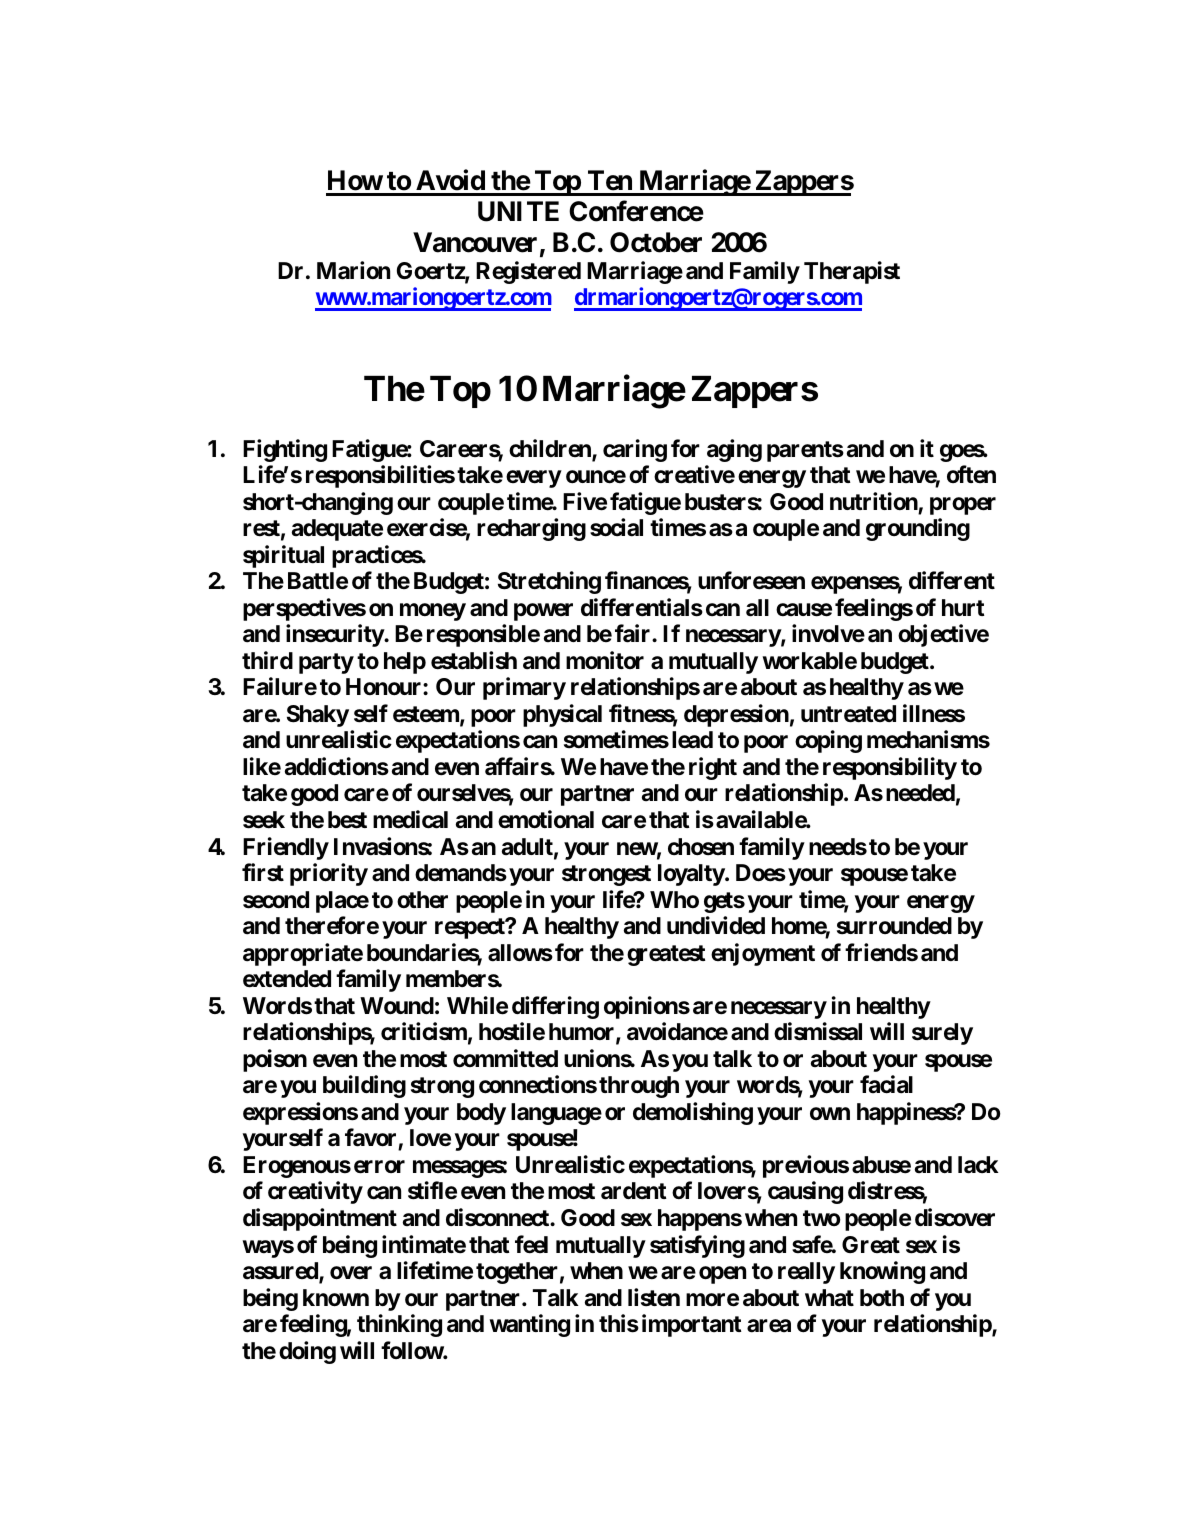 This screenshot has width=1177, height=1523. I want to click on listen, so click(654, 1297).
